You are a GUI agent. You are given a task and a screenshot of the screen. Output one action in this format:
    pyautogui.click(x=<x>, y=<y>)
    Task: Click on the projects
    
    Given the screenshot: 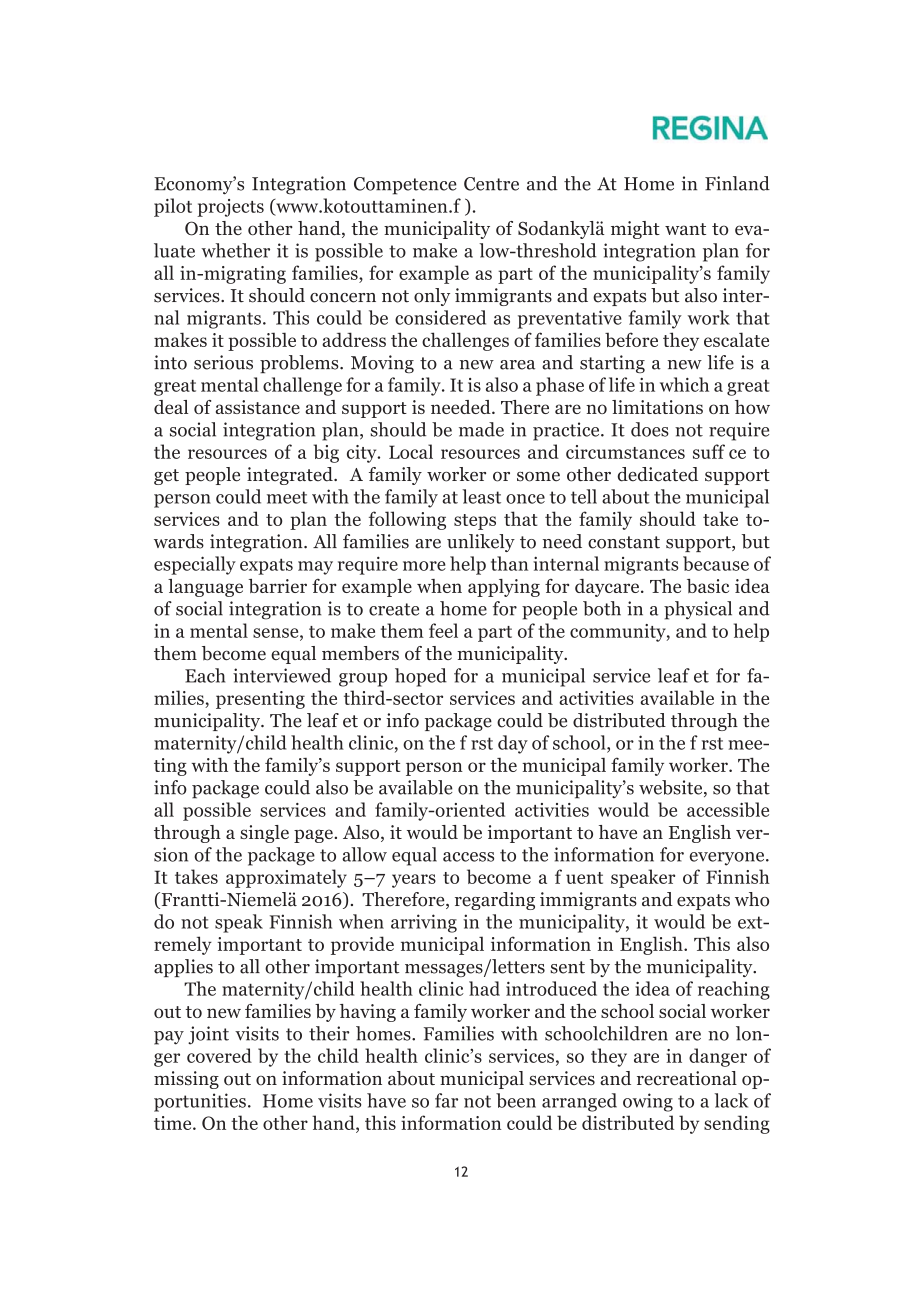 What is the action you would take?
    pyautogui.click(x=230, y=208)
